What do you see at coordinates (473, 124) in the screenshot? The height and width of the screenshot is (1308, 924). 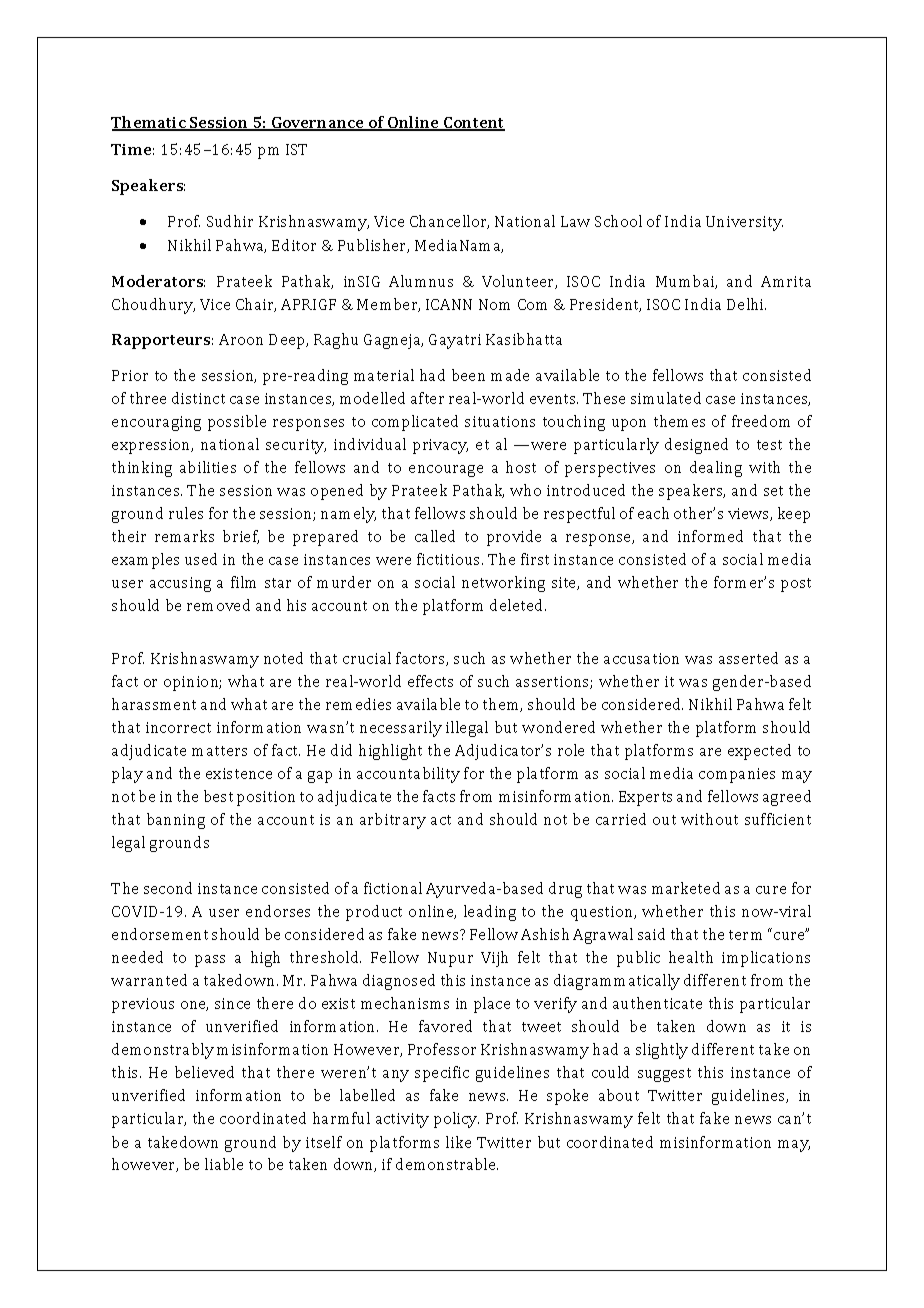 I see `Content` at bounding box center [473, 124].
